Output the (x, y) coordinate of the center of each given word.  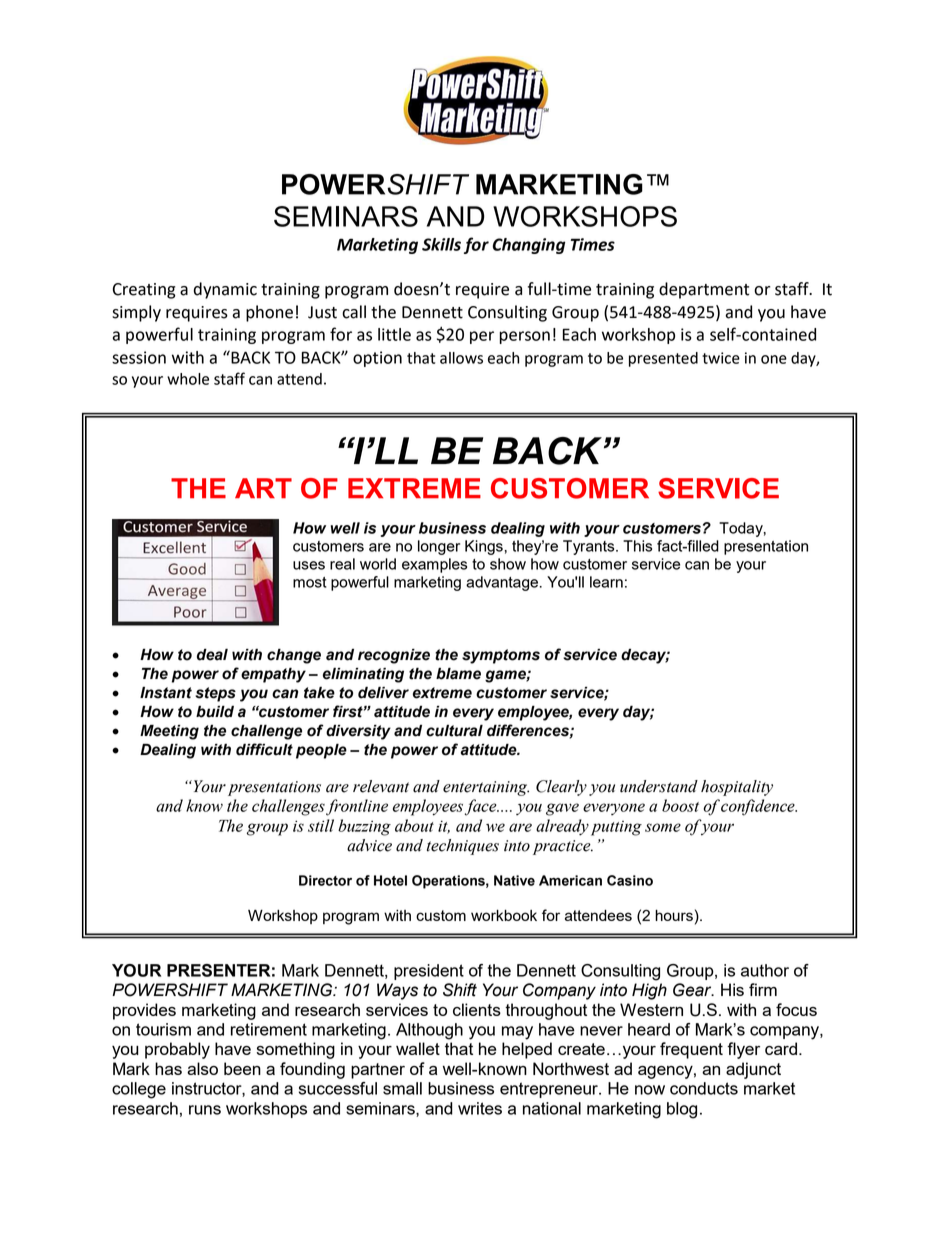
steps (215, 694)
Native (514, 880)
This (637, 546)
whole (188, 379)
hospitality (737, 788)
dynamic (225, 290)
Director (325, 880)
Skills (441, 244)
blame (458, 673)
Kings (484, 547)
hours (674, 915)
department (704, 290)
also (202, 1068)
